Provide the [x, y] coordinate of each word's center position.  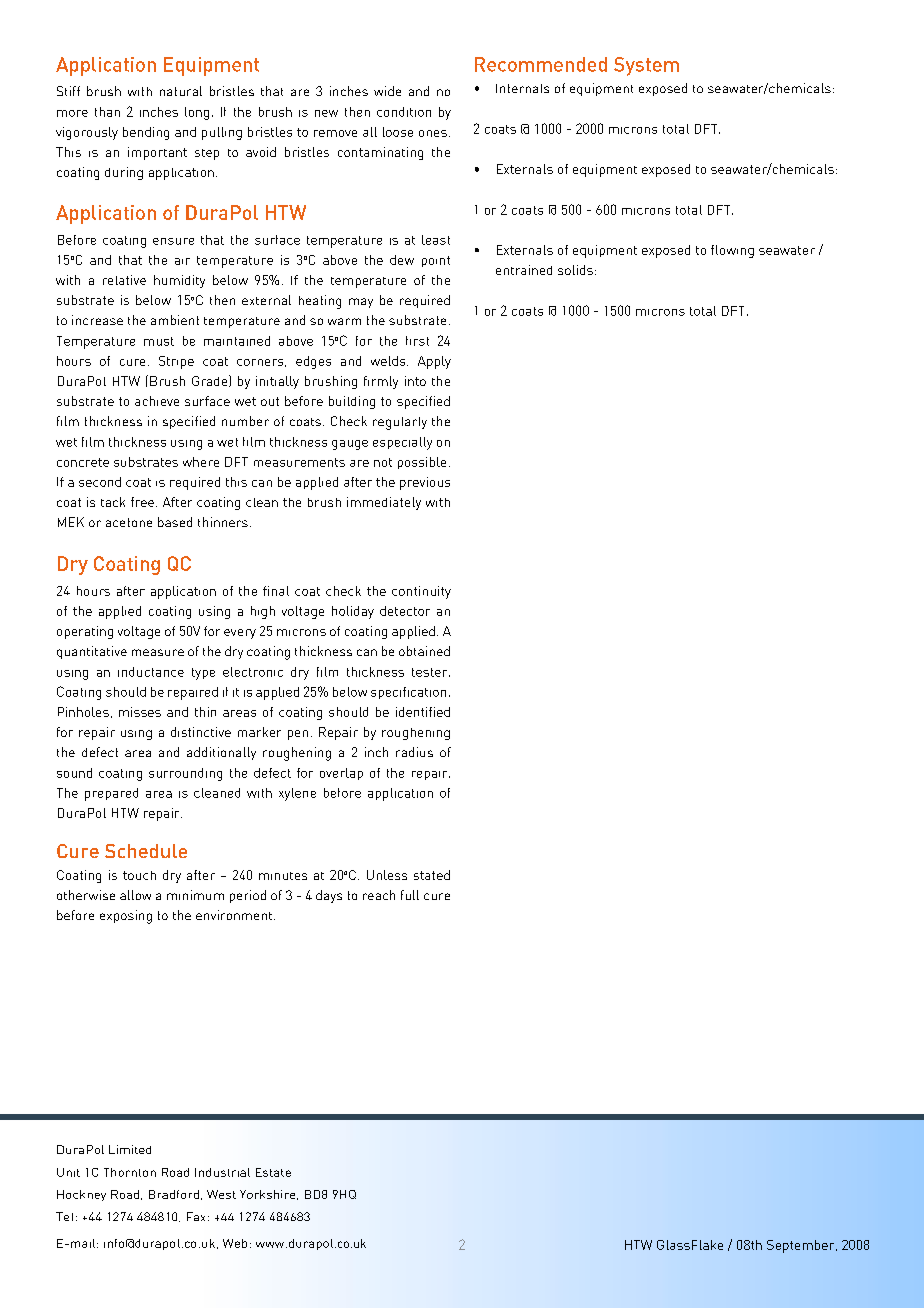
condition [404, 112]
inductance [151, 672]
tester [431, 672]
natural [181, 91]
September [802, 1246]
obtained [424, 651]
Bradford [174, 1194]
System [646, 66]
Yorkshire [269, 1195]
